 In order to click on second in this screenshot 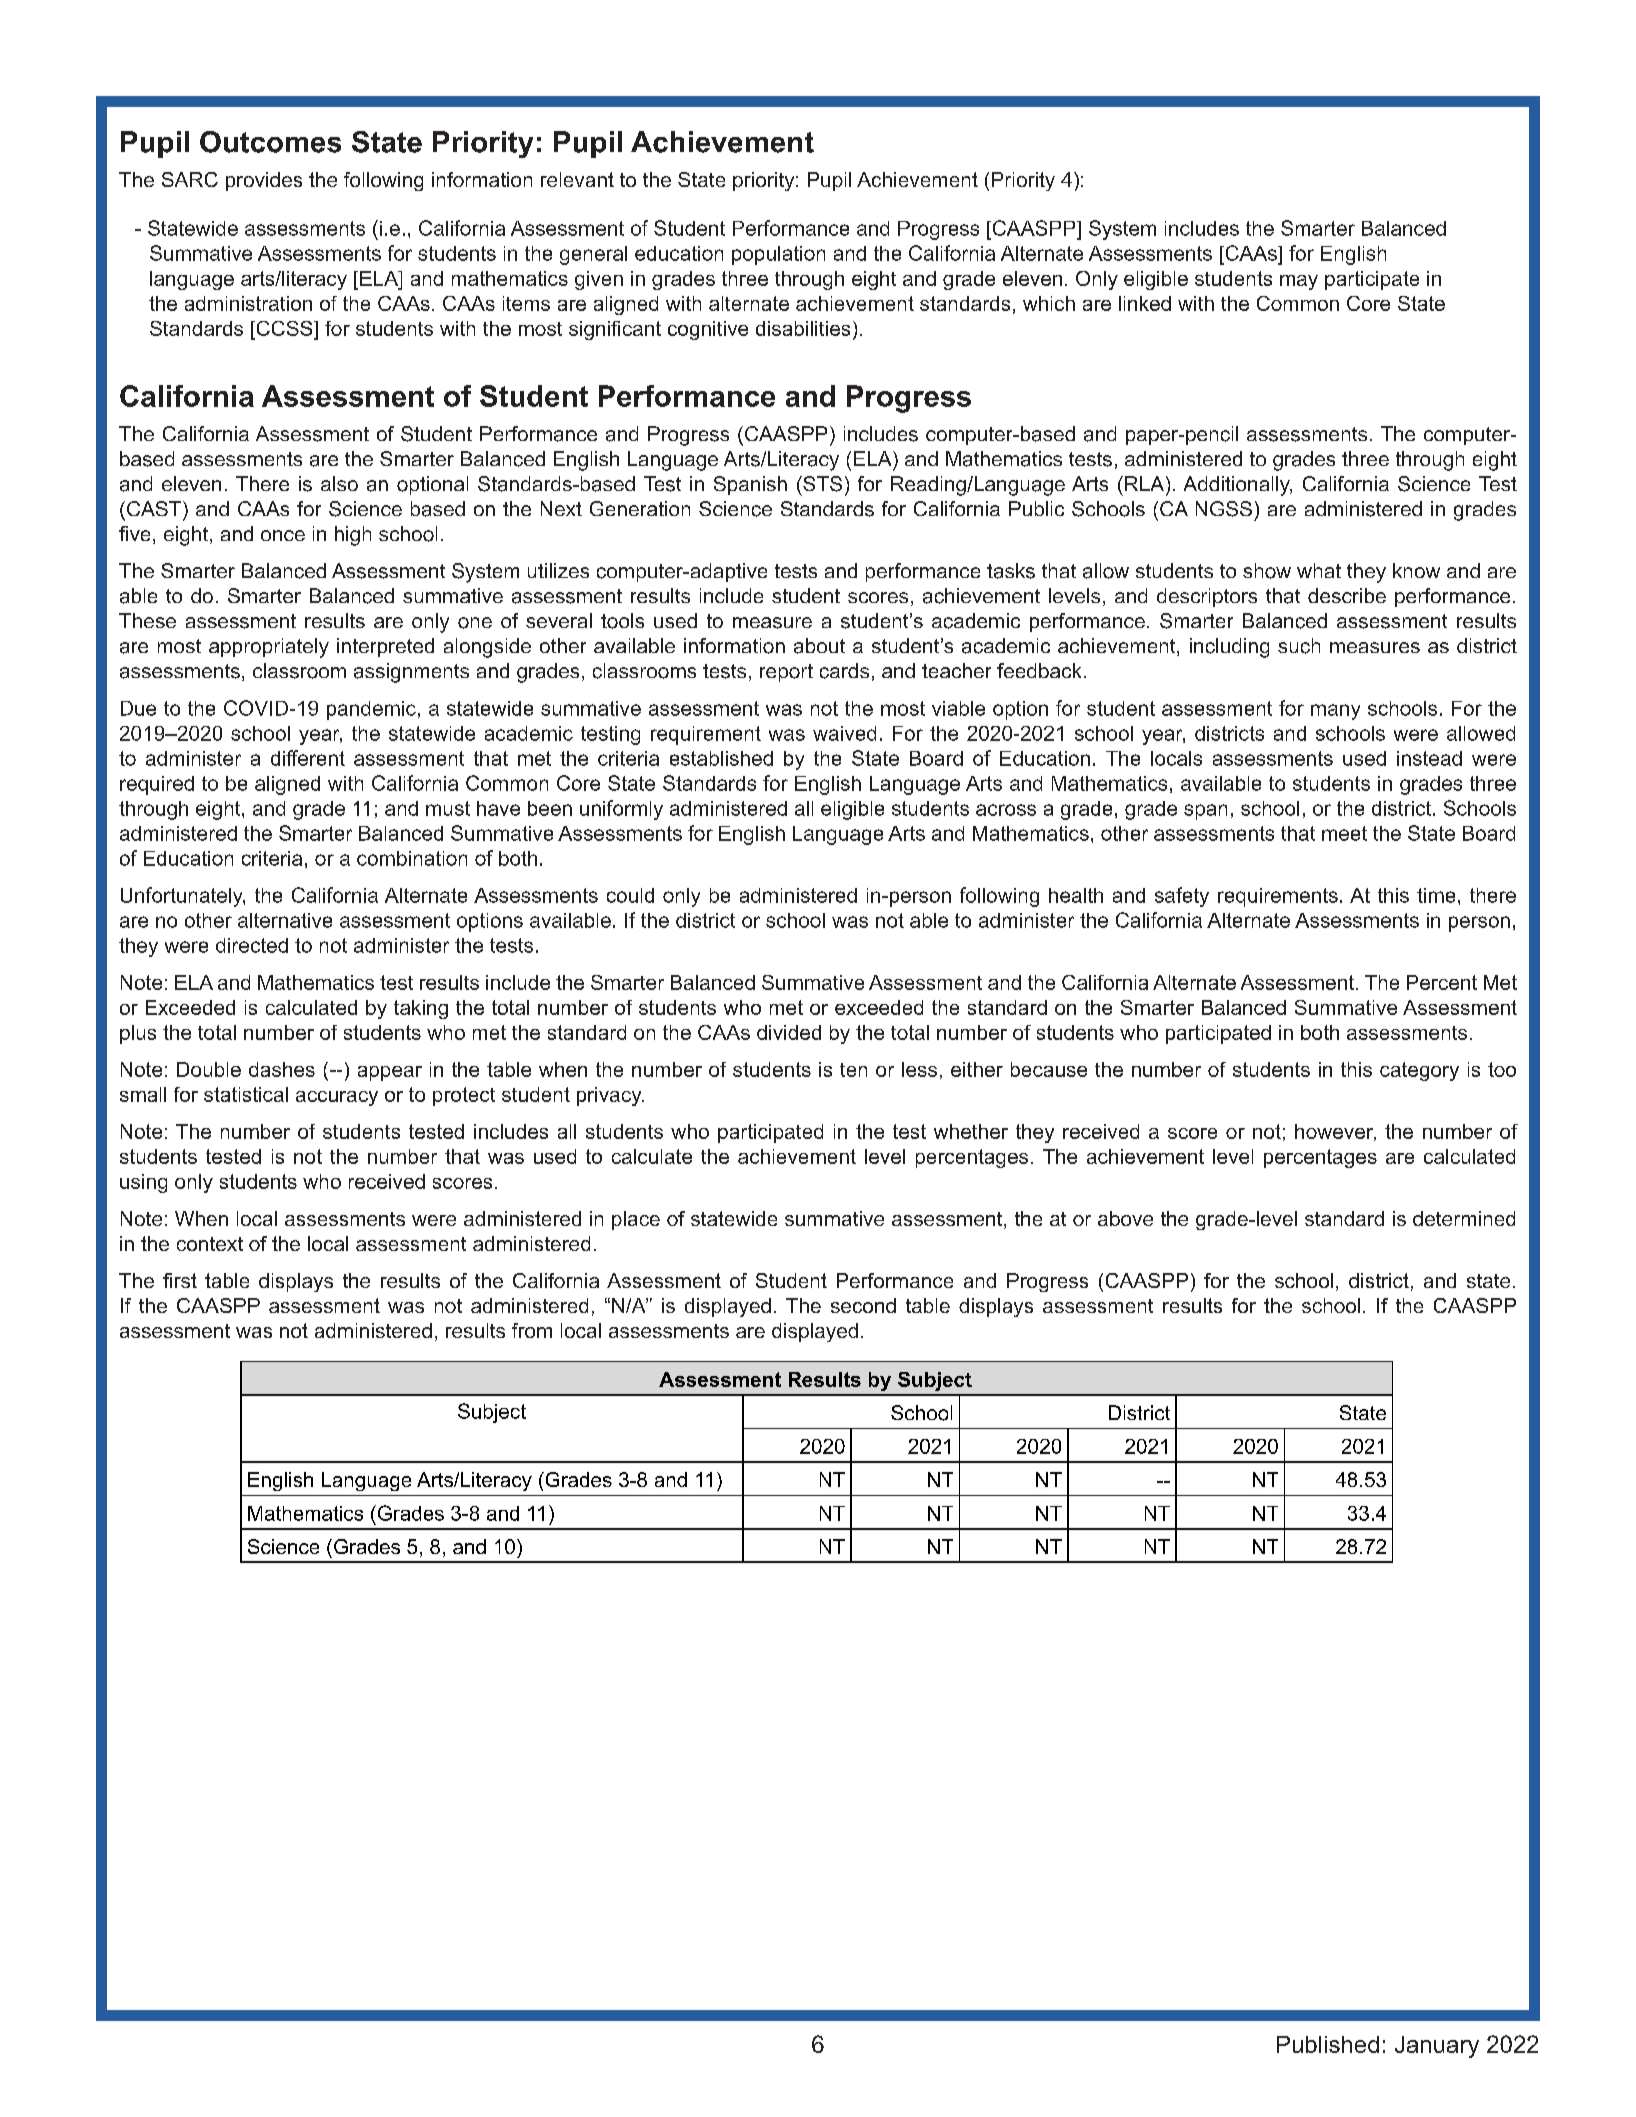, I will do `click(863, 1305)`.
